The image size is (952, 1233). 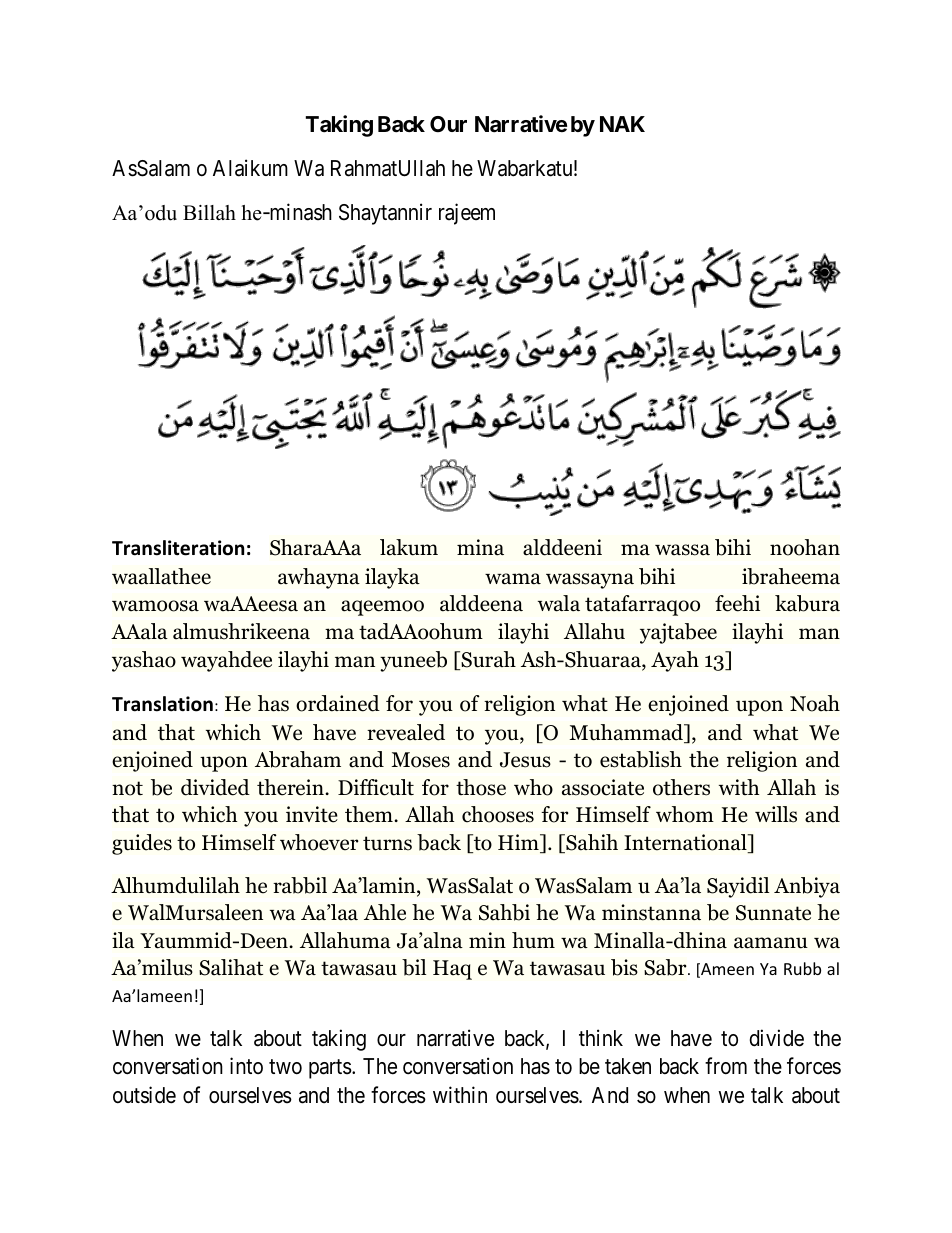 I want to click on into, so click(x=246, y=1066).
